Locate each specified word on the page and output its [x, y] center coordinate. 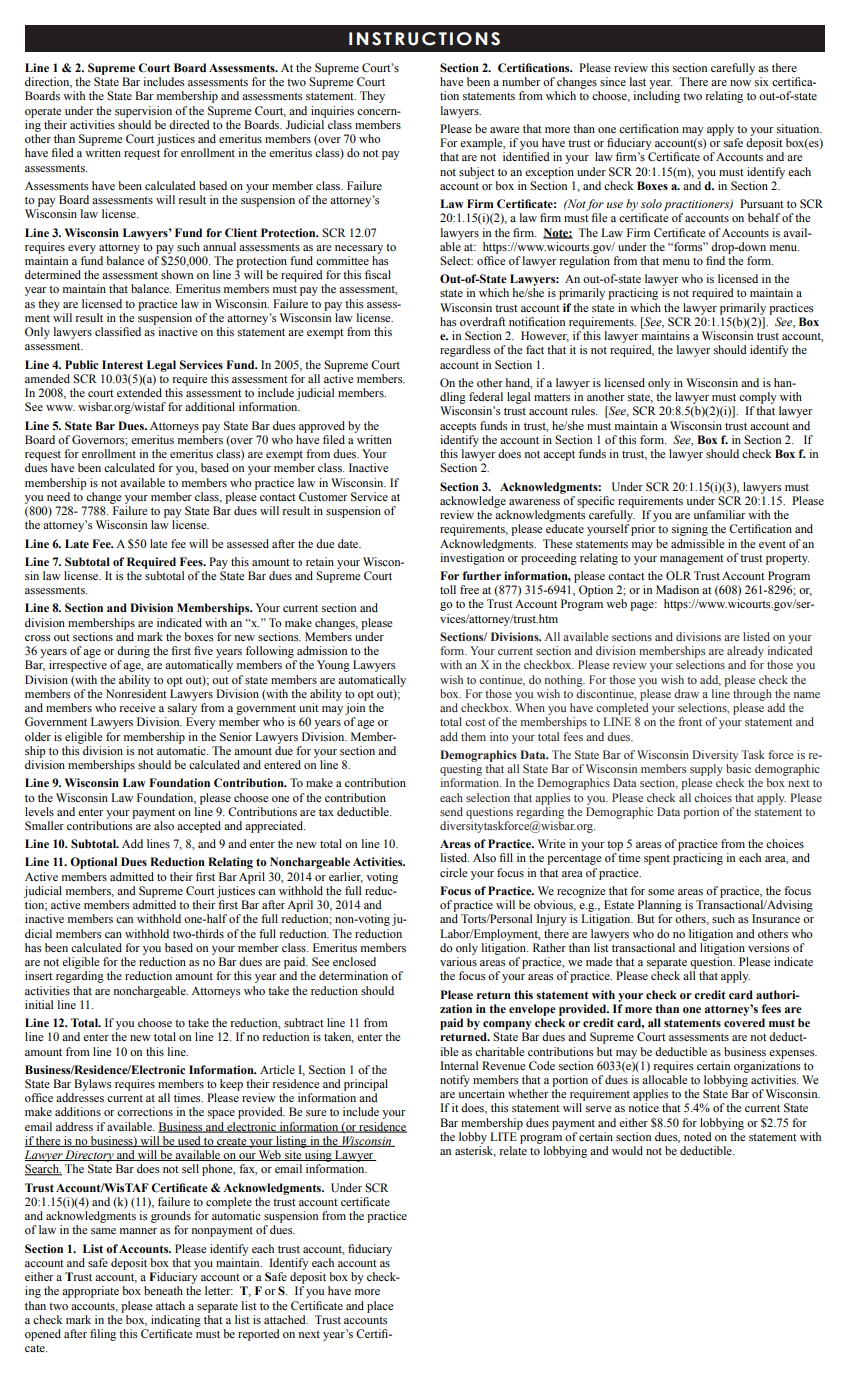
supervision [143, 112]
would [627, 1150]
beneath [163, 1290]
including [656, 97]
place [380, 1307]
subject [477, 173]
